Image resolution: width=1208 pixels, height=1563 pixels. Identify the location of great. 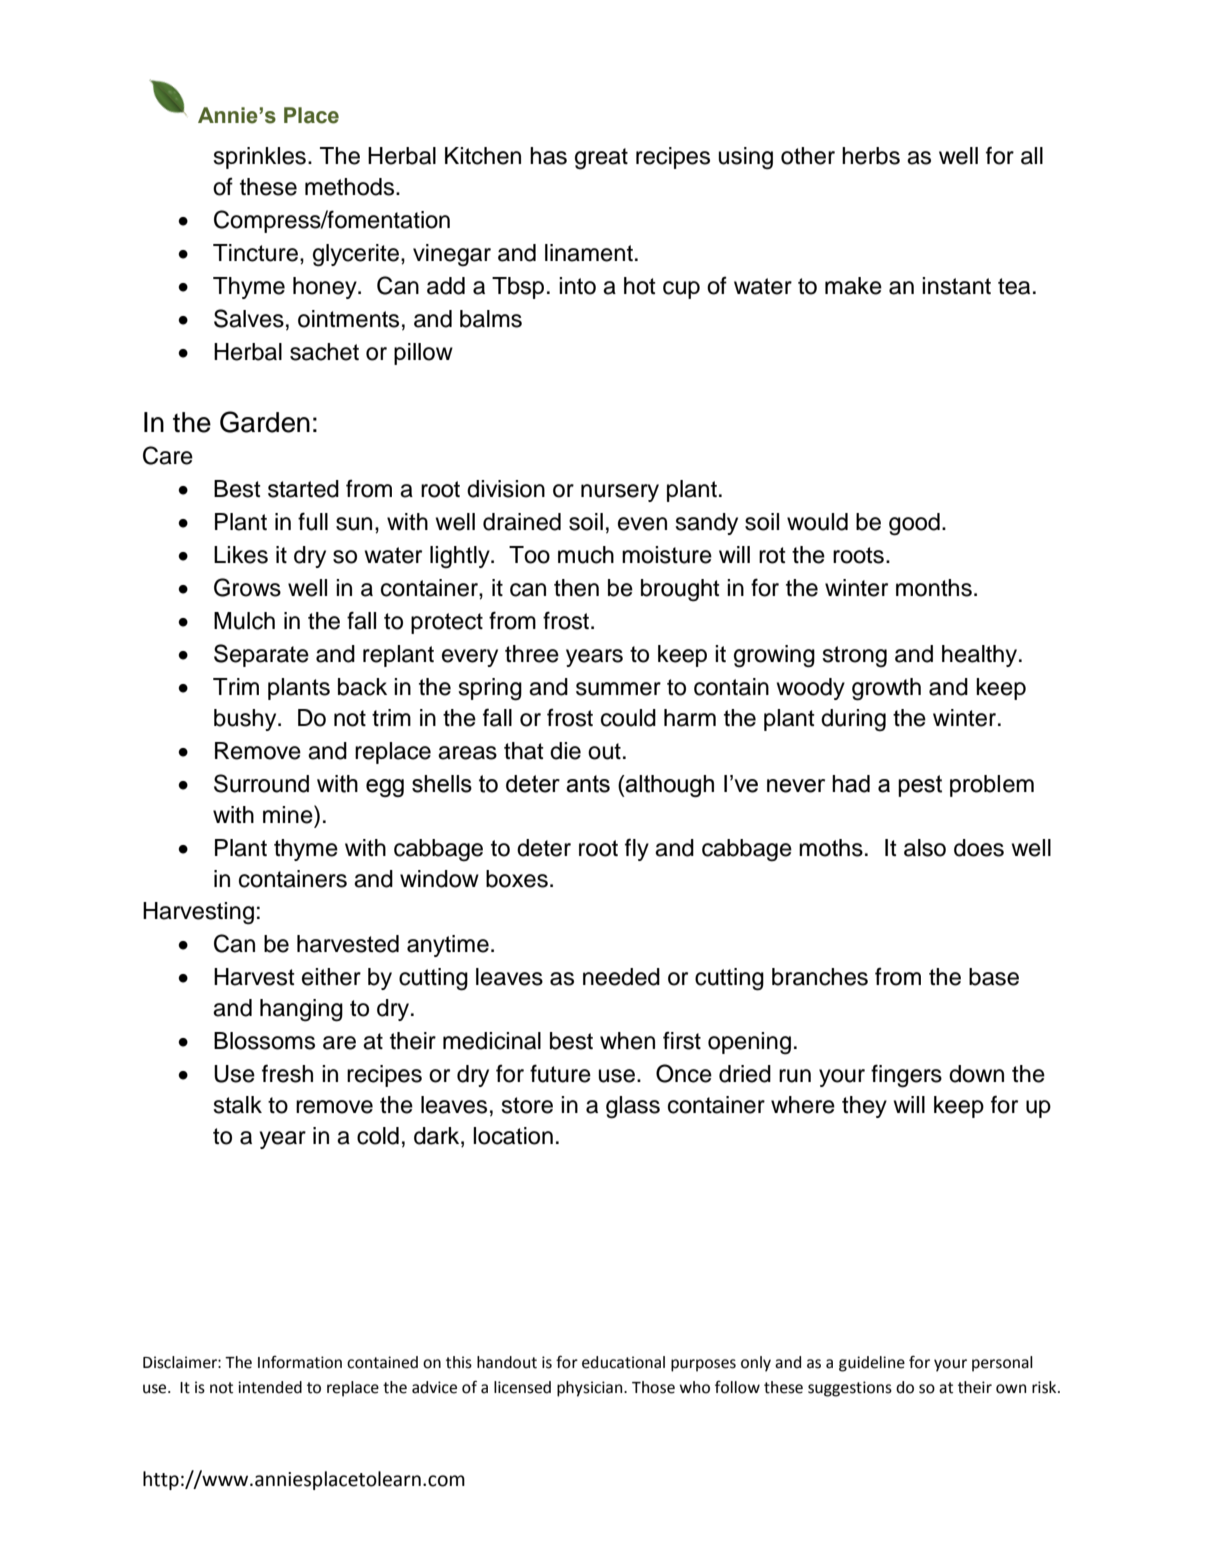
(601, 159).
